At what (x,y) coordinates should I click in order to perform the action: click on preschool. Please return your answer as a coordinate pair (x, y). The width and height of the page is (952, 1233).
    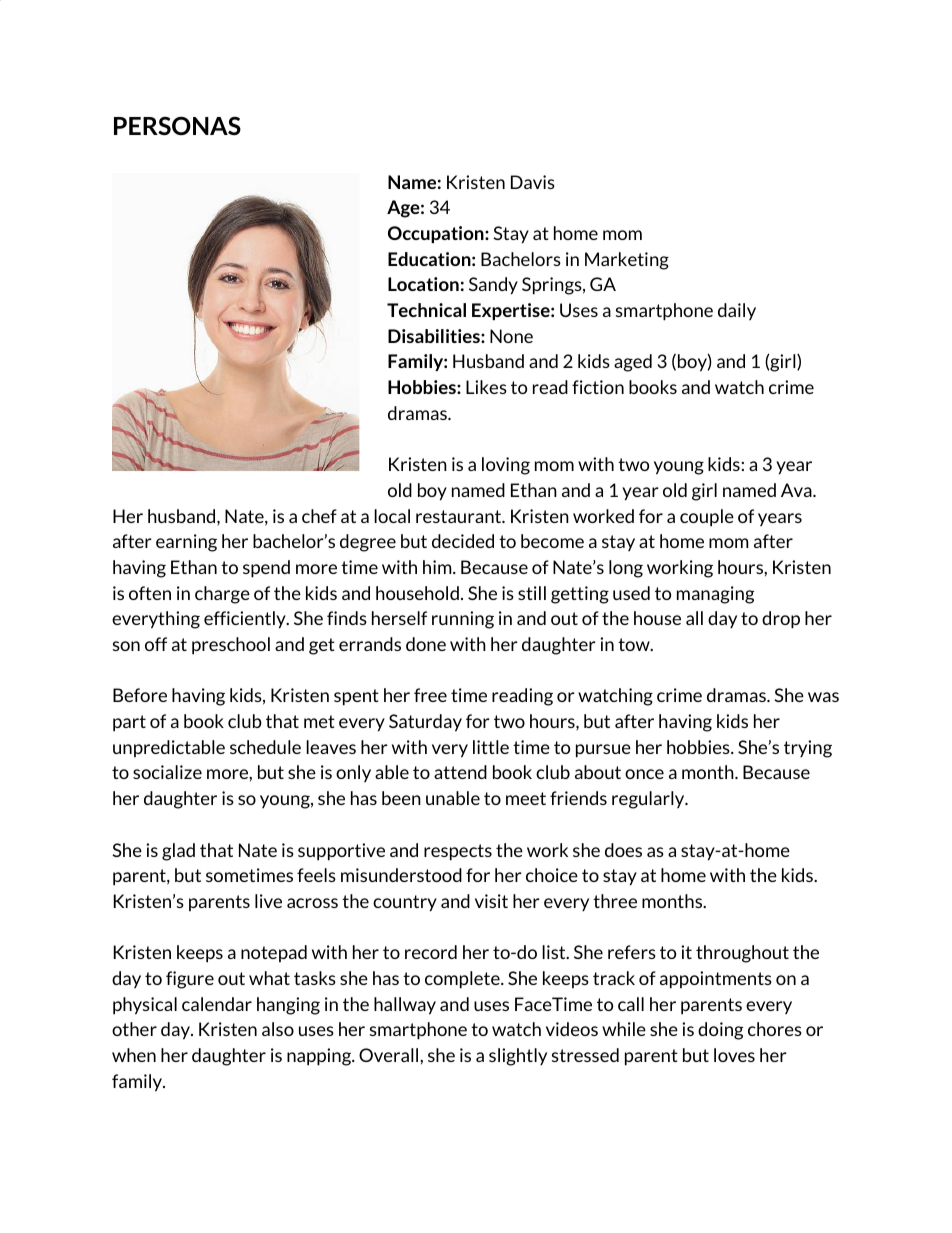
    Looking at the image, I should click on (231, 646).
